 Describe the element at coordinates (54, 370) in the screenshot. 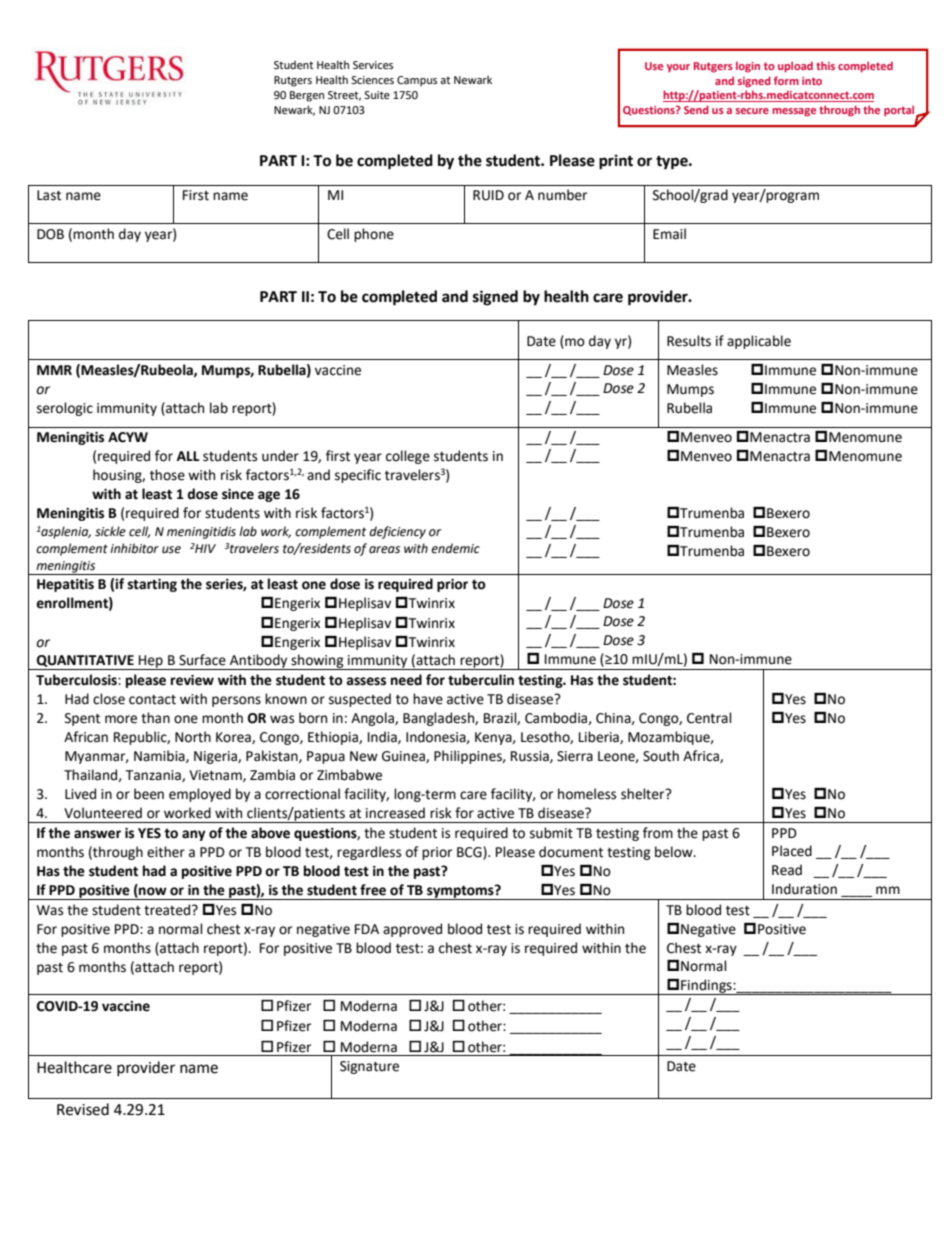

I see `MMR` at that location.
